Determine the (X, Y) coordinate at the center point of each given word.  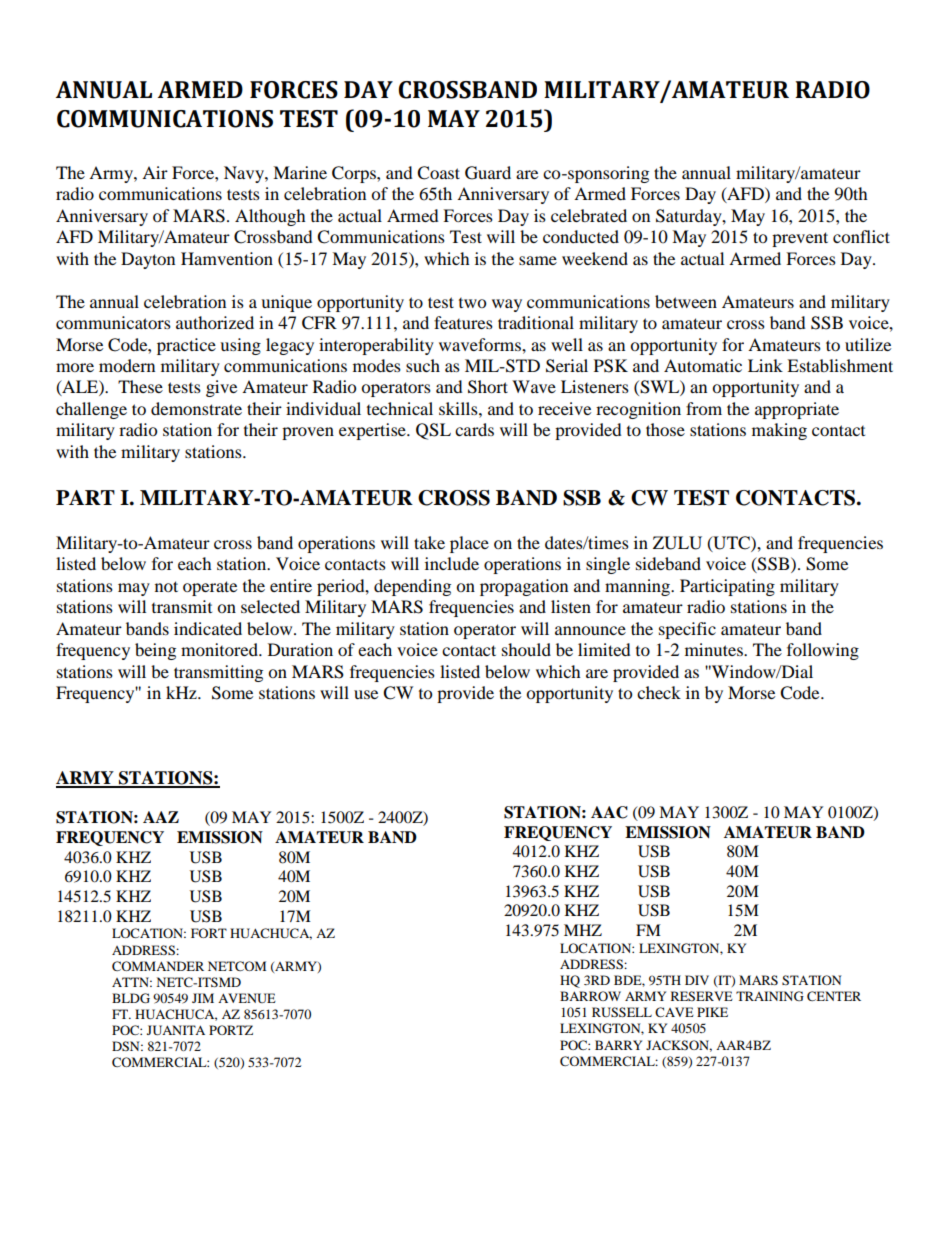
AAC (609, 812)
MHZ (583, 930)
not (166, 586)
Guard (488, 173)
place (469, 544)
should (526, 649)
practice (186, 346)
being (155, 651)
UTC (731, 543)
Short (488, 387)
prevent (800, 239)
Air (155, 172)
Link (765, 365)
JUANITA (176, 1030)
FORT (209, 933)
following (823, 651)
